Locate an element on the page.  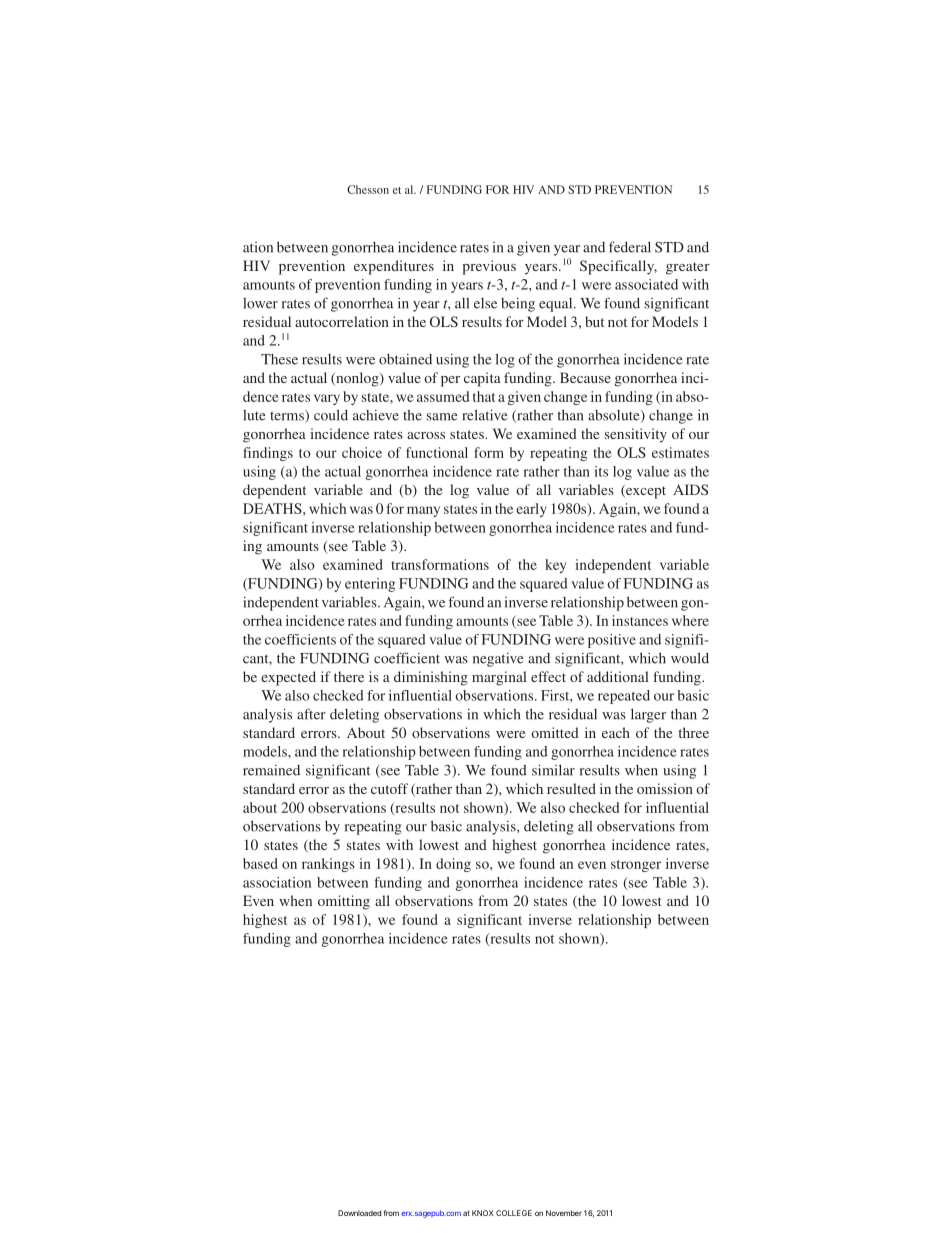
many is located at coordinates (423, 511).
